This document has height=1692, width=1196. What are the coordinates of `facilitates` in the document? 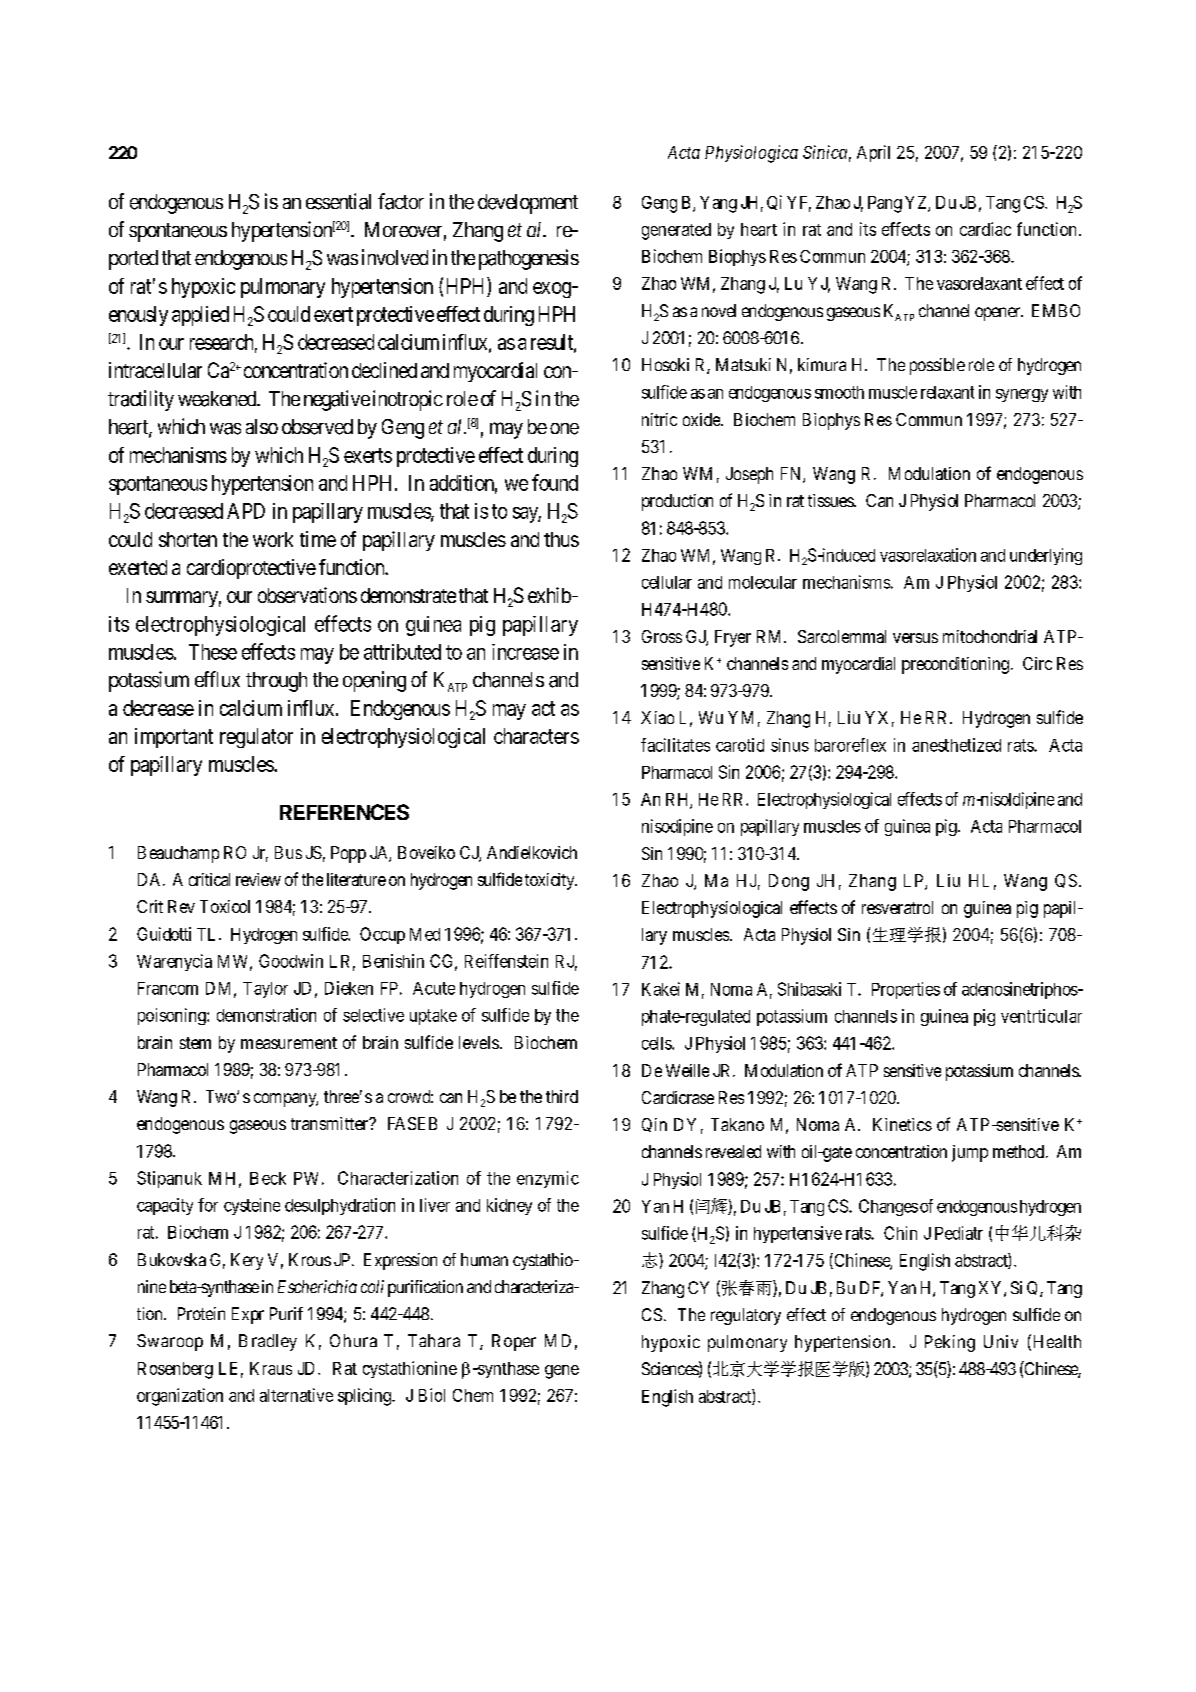 It's located at (675, 745).
